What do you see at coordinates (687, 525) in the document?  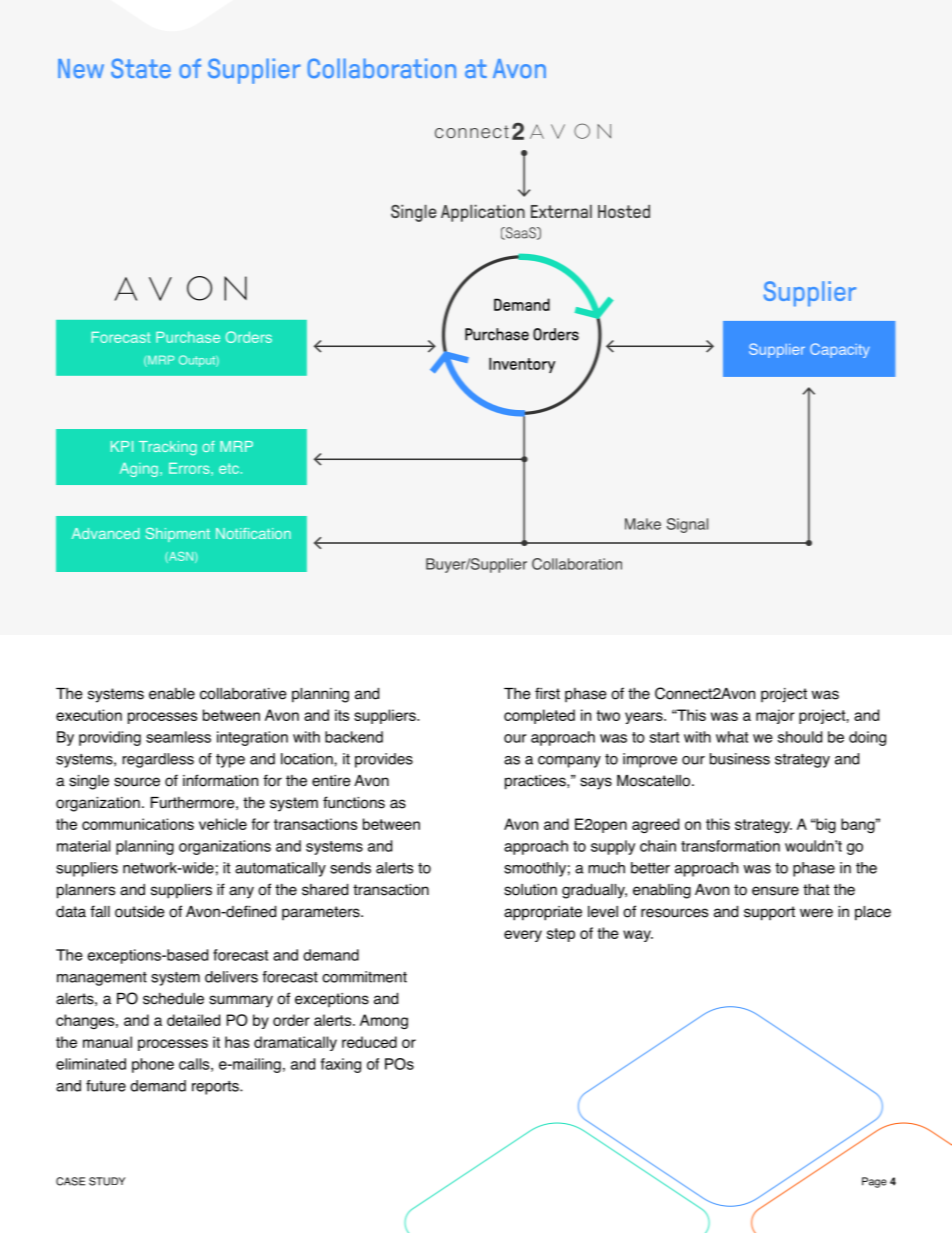 I see `Signal` at bounding box center [687, 525].
